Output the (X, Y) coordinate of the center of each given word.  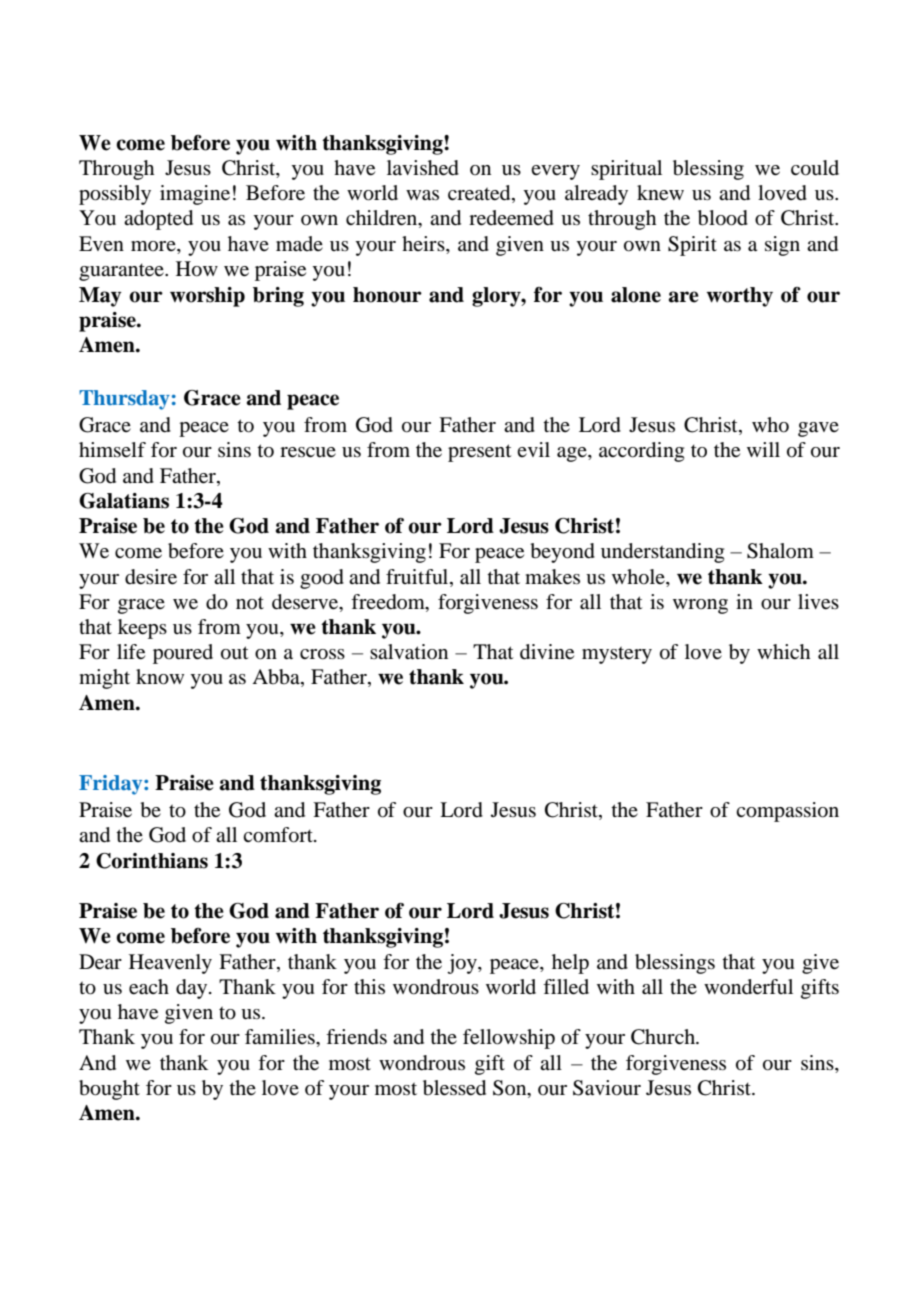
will (763, 449)
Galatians (124, 501)
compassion (787, 812)
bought (109, 1090)
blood (723, 218)
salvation (409, 652)
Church (664, 1037)
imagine (195, 195)
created (480, 194)
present (480, 453)
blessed (454, 1088)
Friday (112, 785)
